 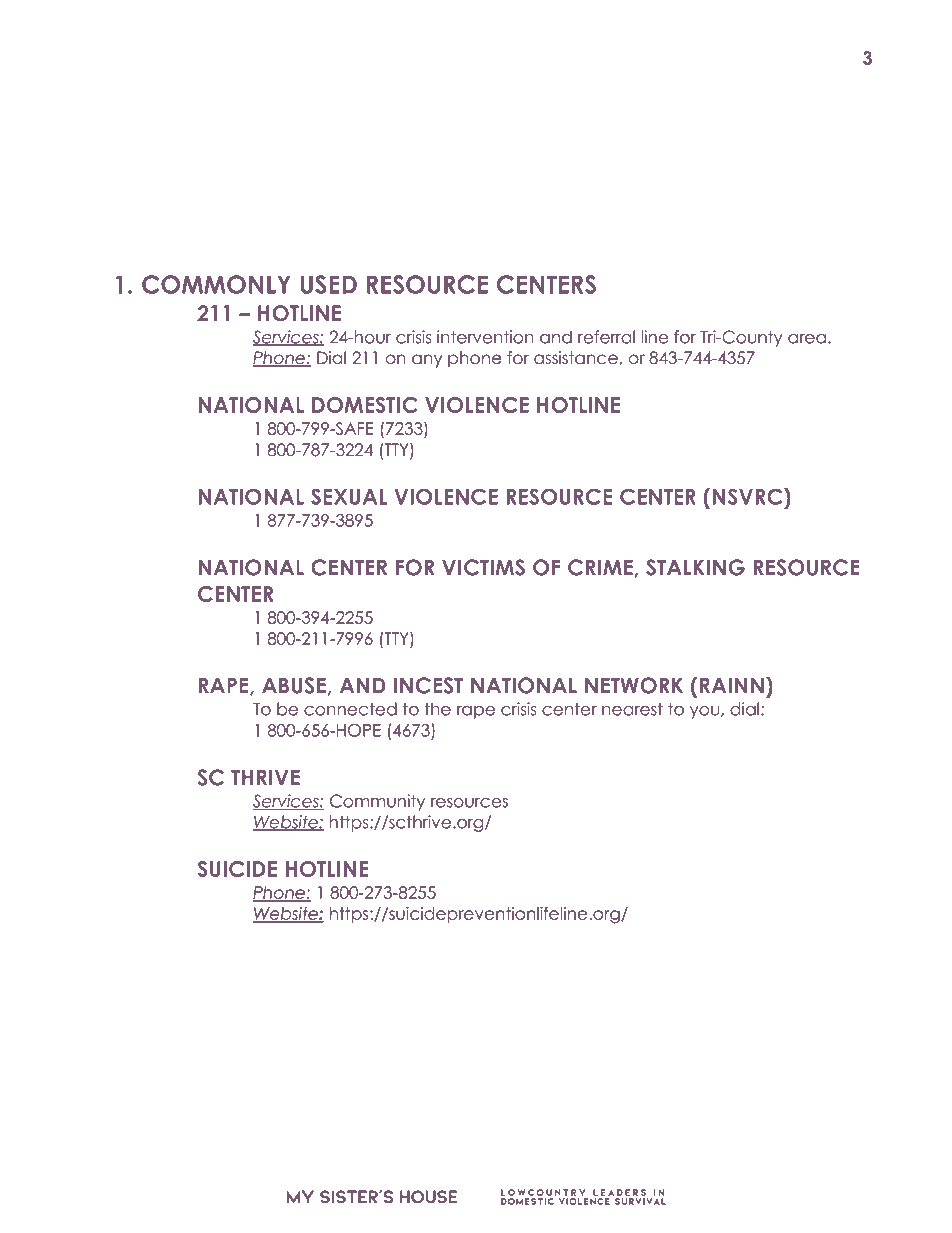 I want to click on area, so click(x=807, y=339).
